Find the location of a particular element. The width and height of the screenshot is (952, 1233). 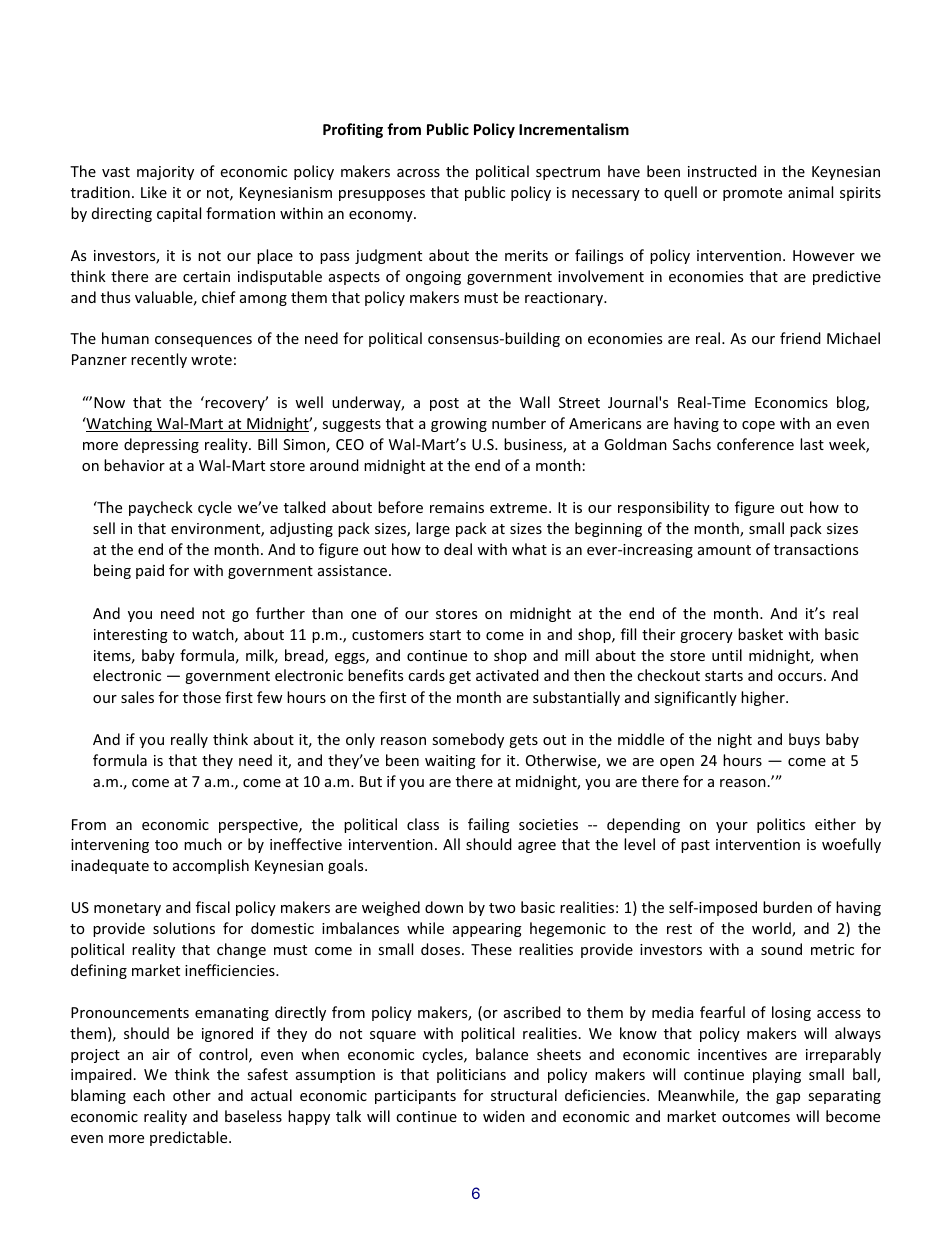

widen is located at coordinates (504, 1116).
